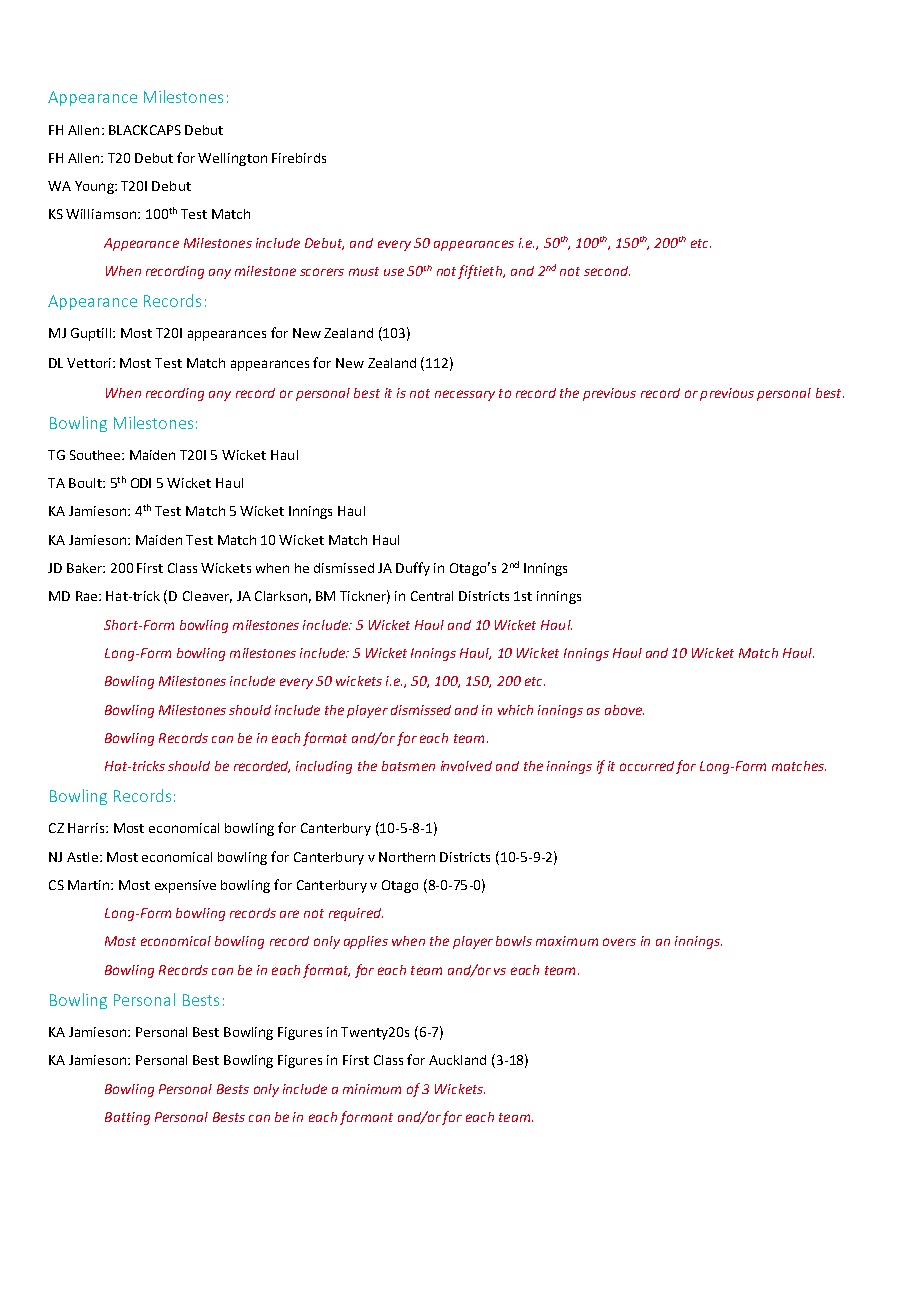 This screenshot has width=924, height=1308. I want to click on Young, so click(95, 187).
